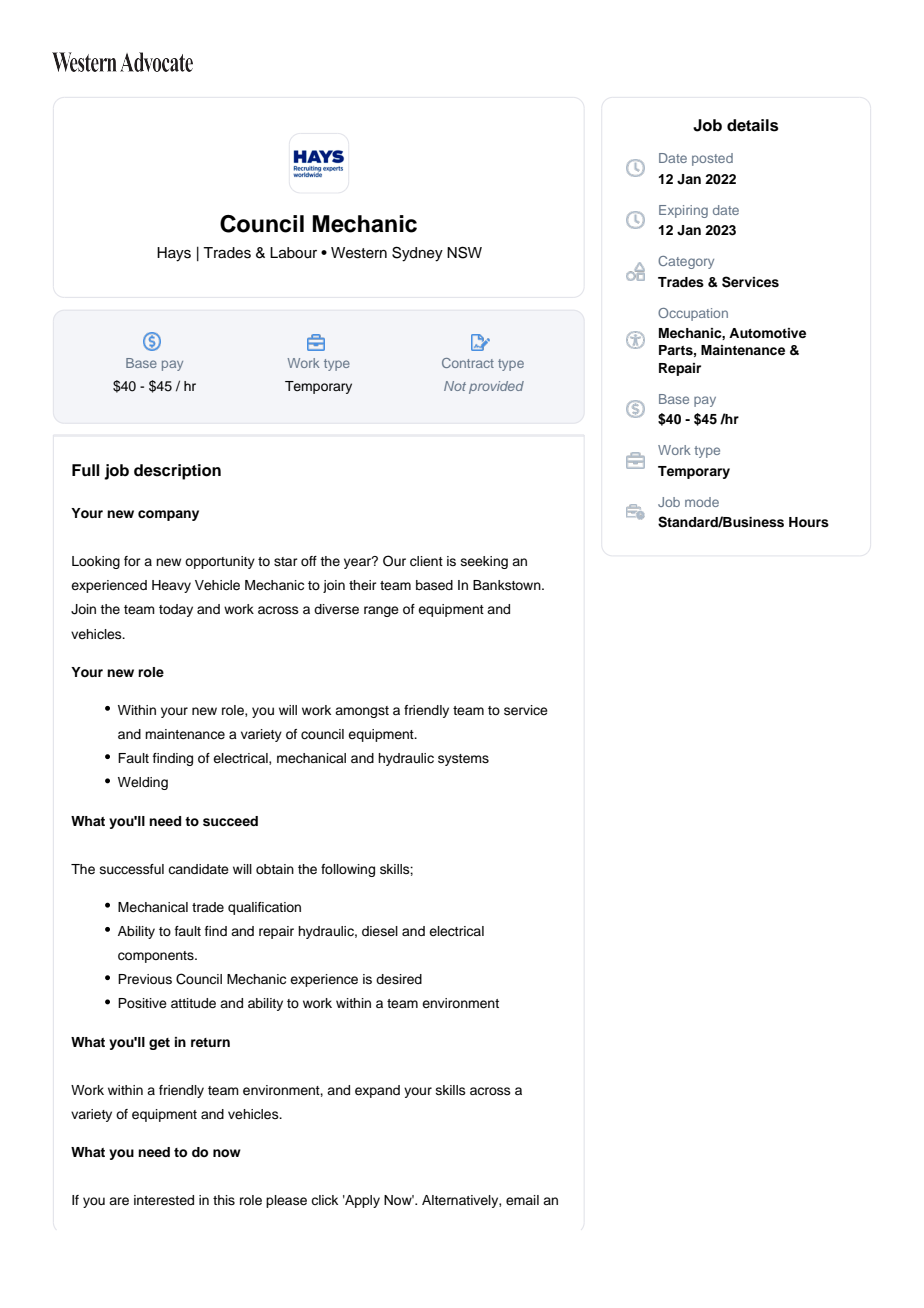  What do you see at coordinates (157, 957) in the screenshot?
I see `components` at bounding box center [157, 957].
